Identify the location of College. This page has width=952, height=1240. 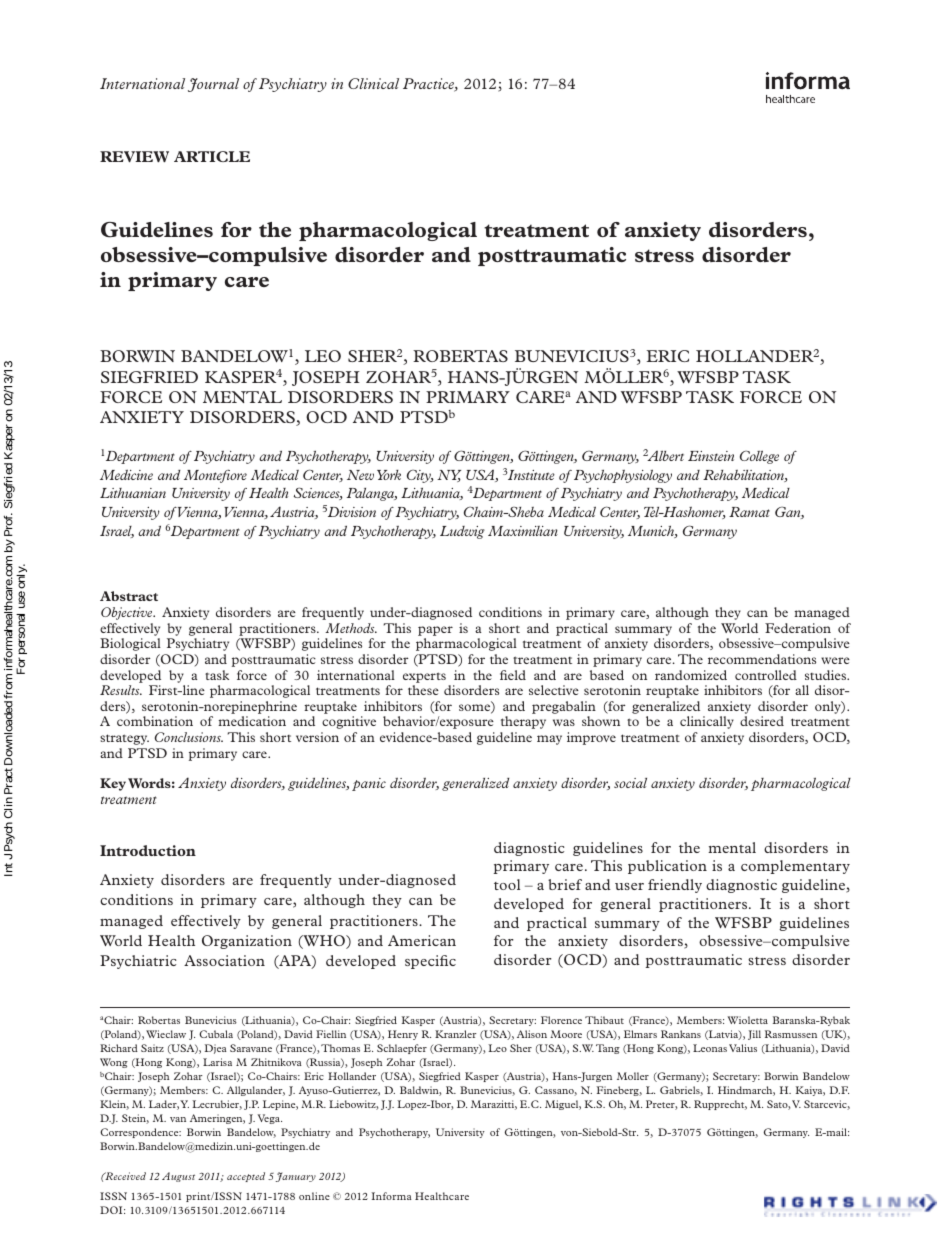
(759, 457).
